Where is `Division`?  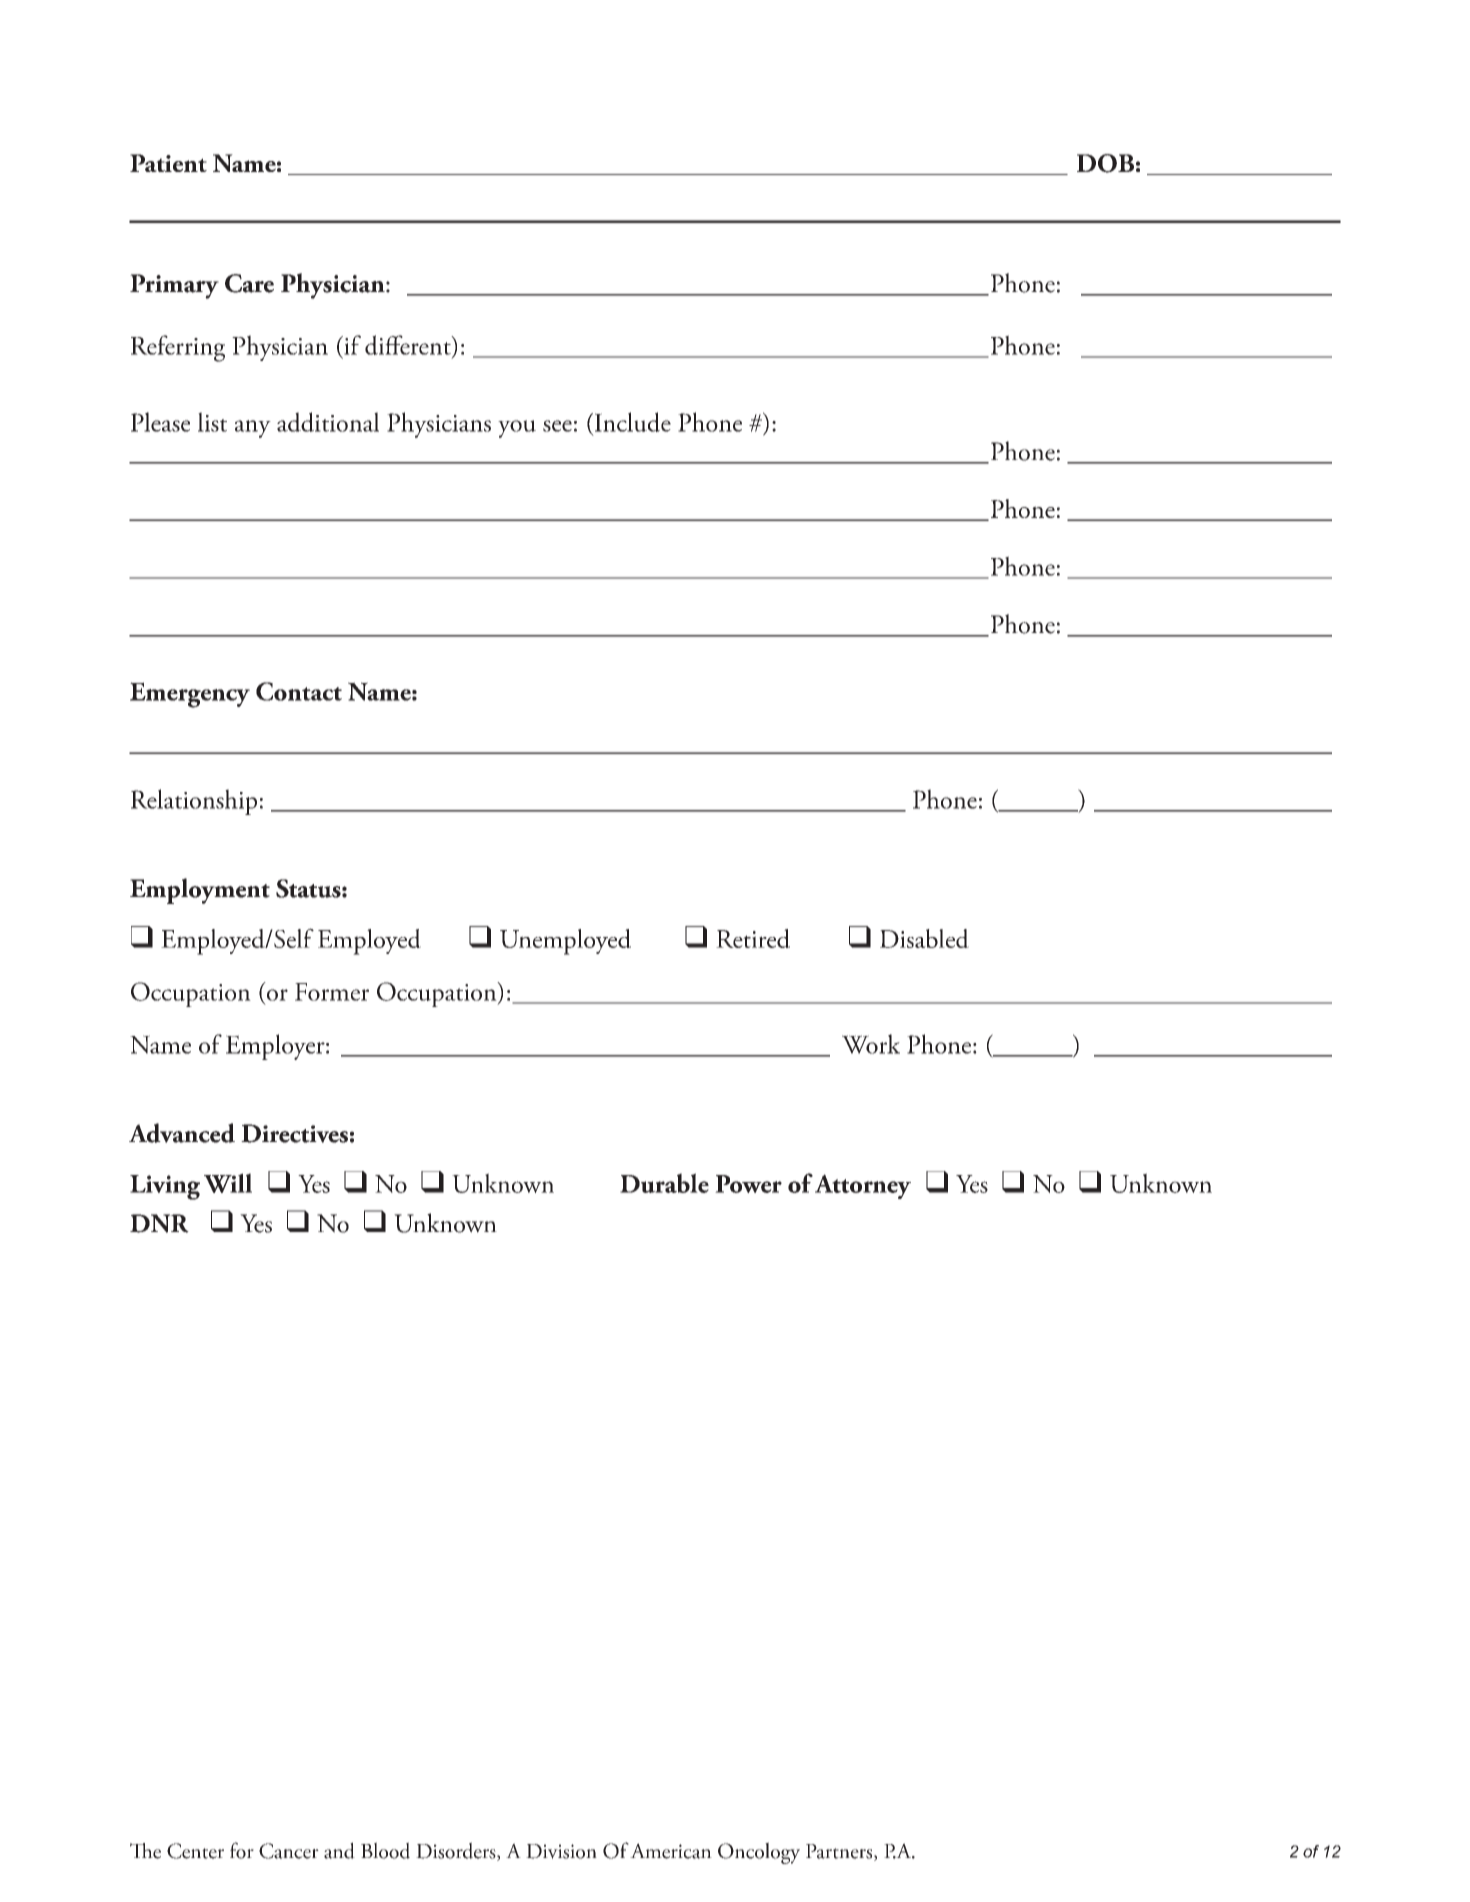
Division is located at coordinates (561, 1851).
